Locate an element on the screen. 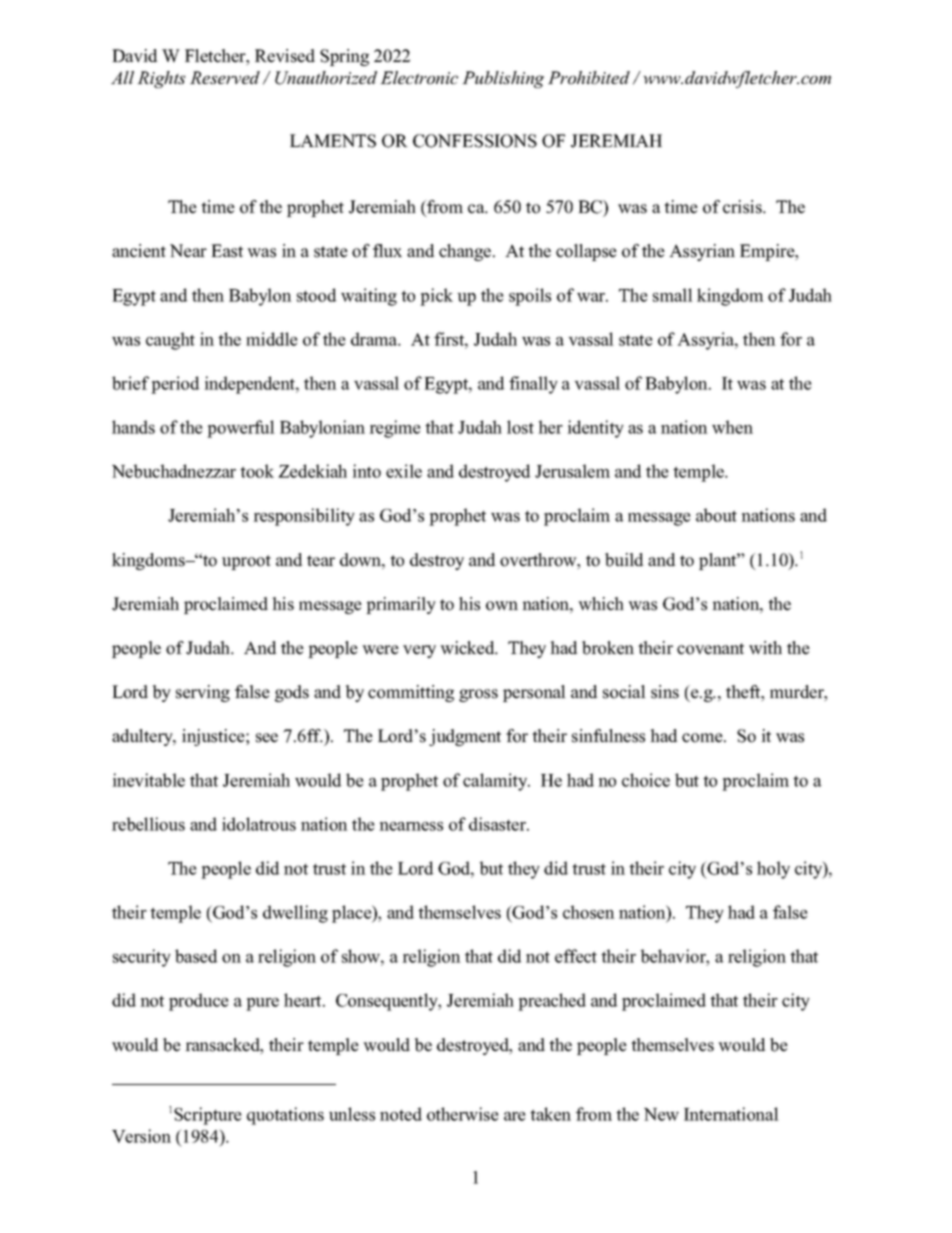 Image resolution: width=952 pixels, height=1233 pixels. Prohibited is located at coordinates (589, 77).
